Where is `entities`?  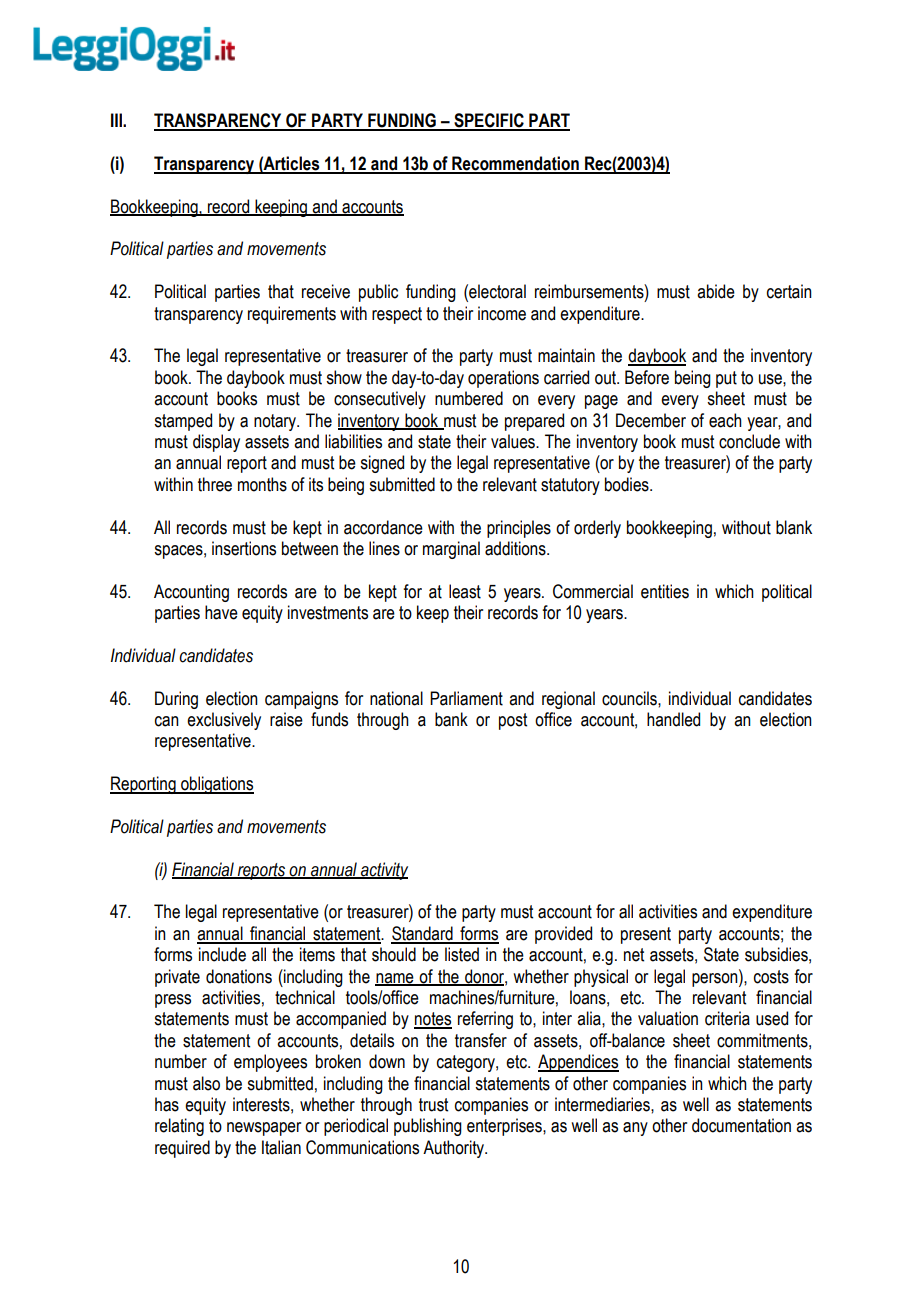
entities is located at coordinates (665, 591).
